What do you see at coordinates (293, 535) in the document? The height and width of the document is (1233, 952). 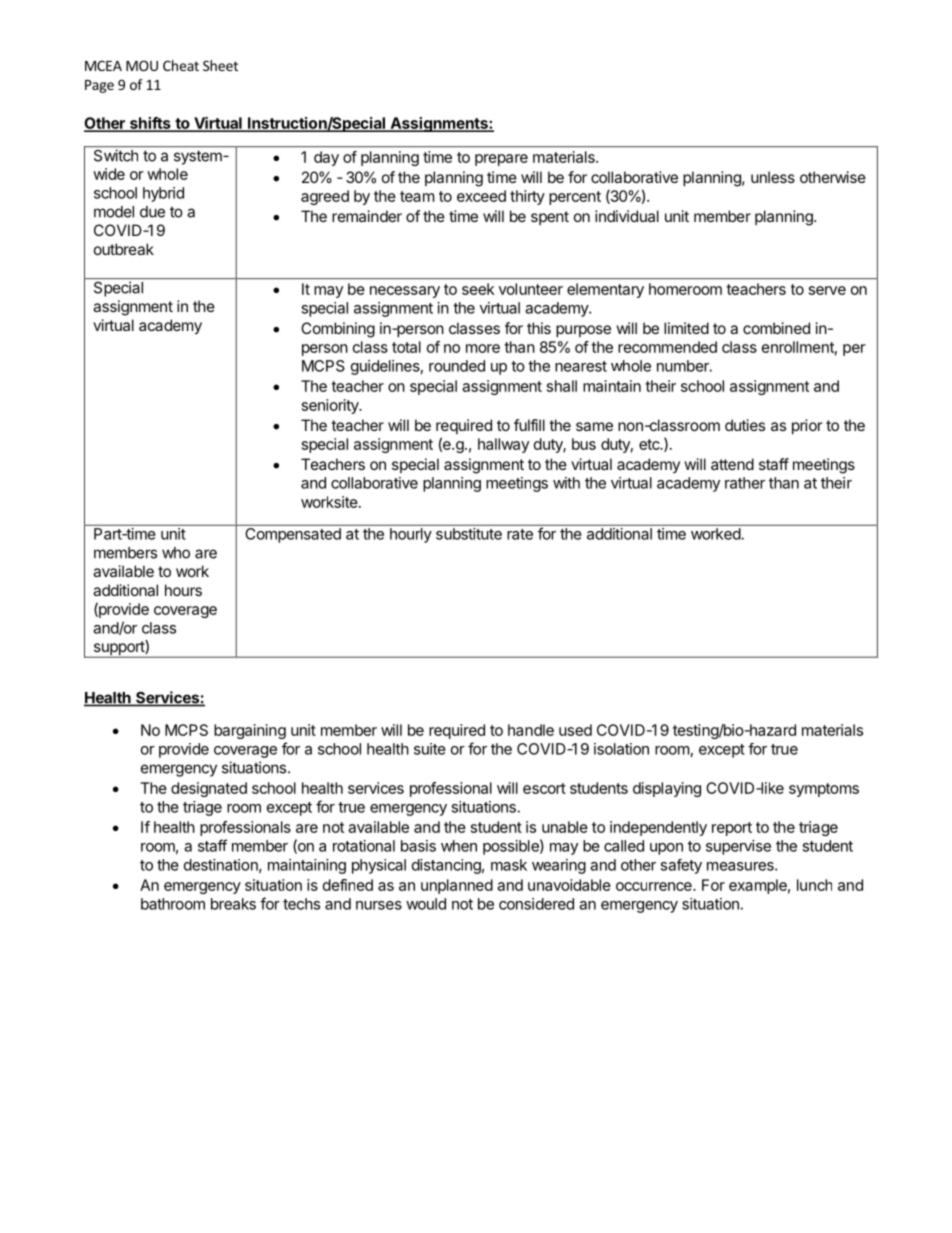 I see `Compensated` at bounding box center [293, 535].
